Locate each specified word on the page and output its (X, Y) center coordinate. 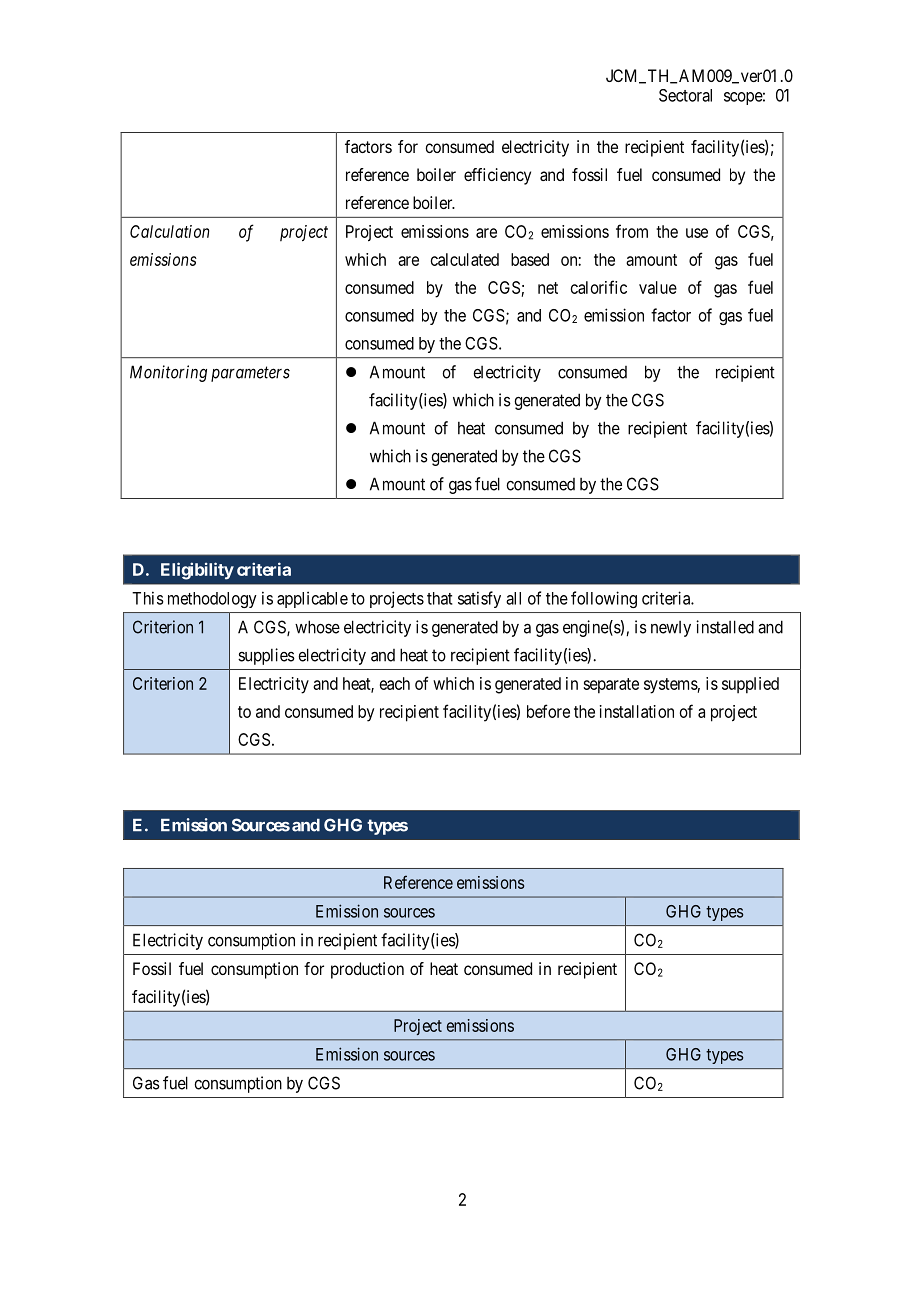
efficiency (497, 176)
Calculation (169, 231)
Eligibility (197, 571)
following (604, 599)
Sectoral (685, 95)
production (367, 970)
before (548, 711)
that (440, 598)
